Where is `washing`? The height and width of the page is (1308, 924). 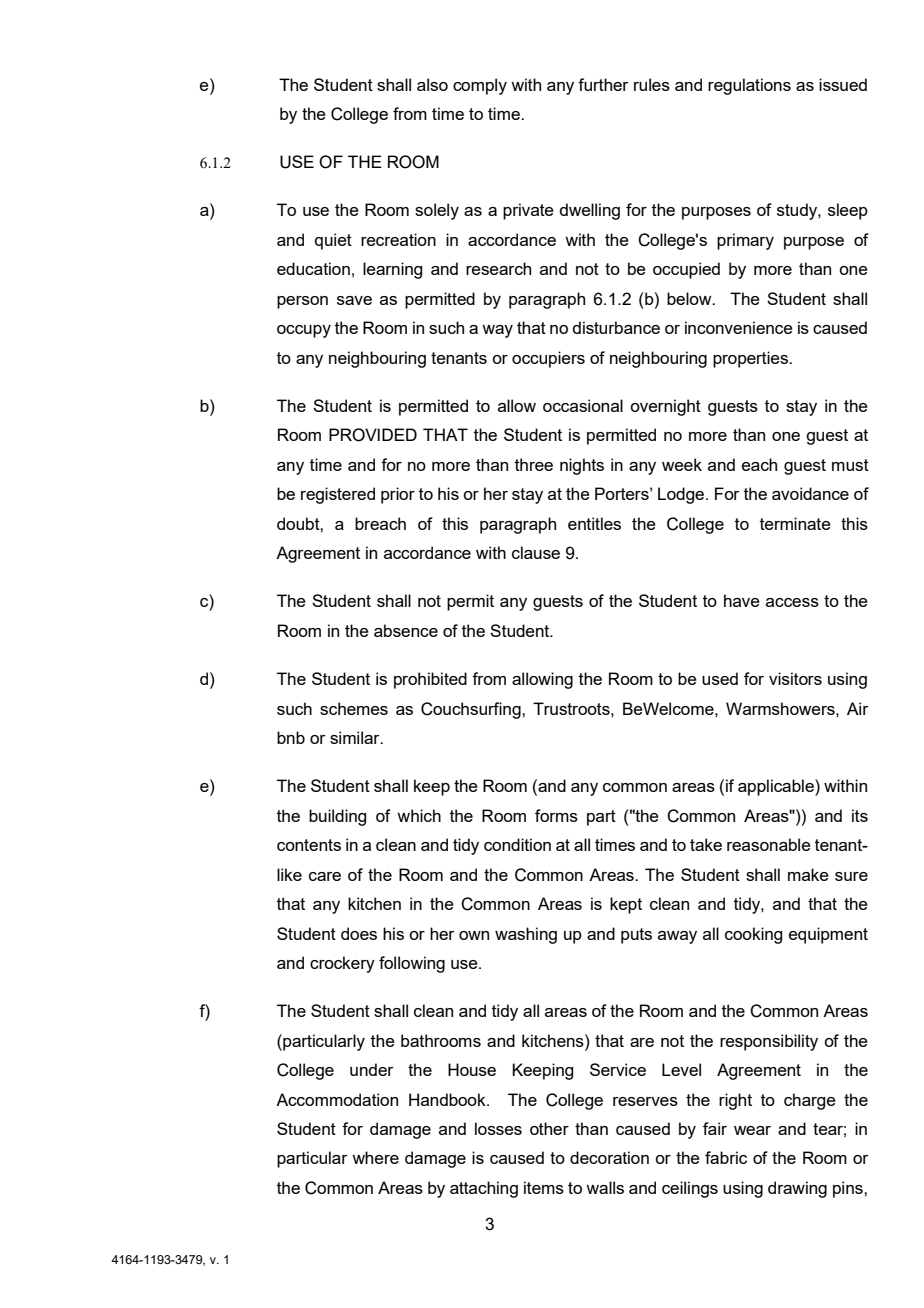
washing is located at coordinates (526, 935).
